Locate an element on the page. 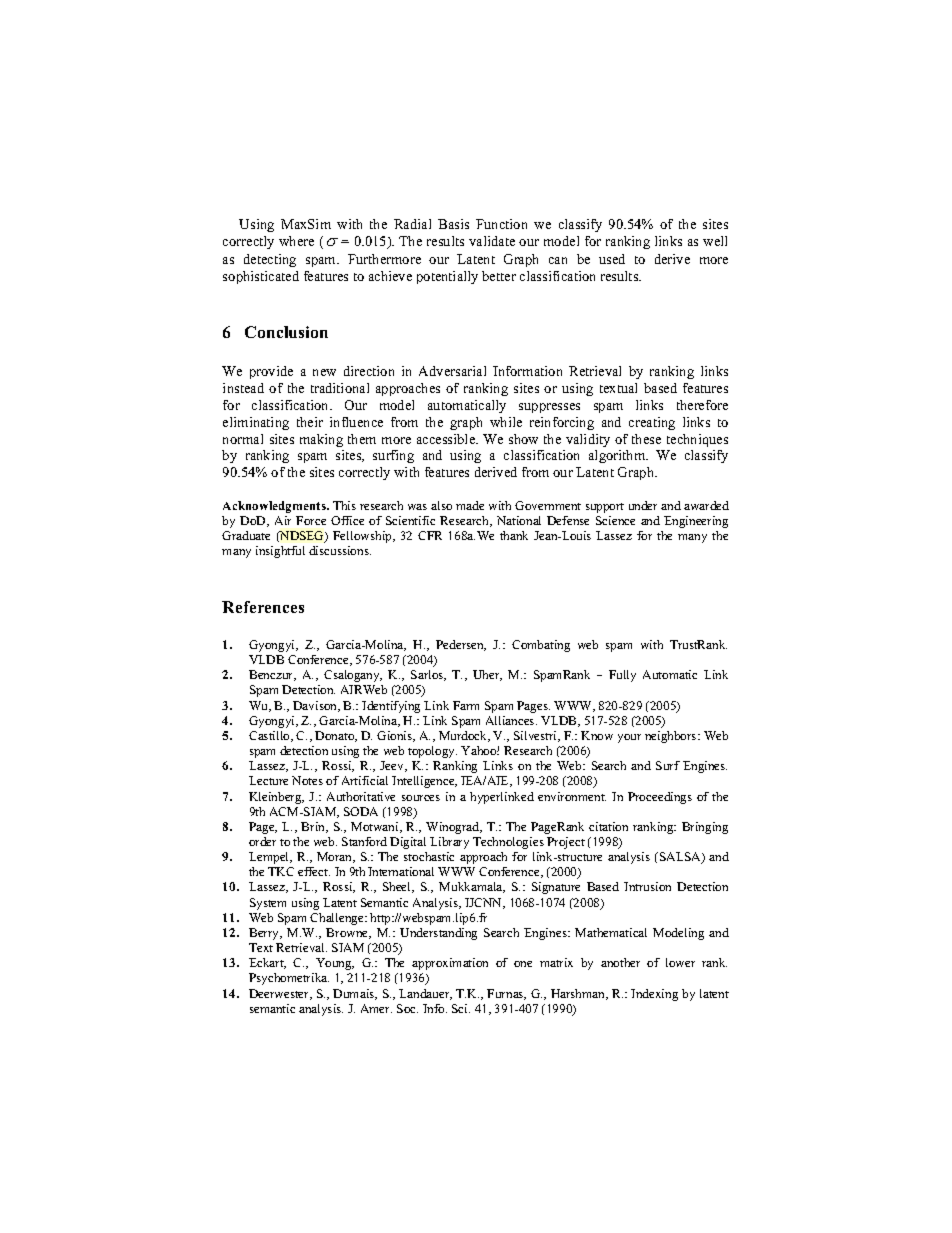  Furnas is located at coordinates (506, 994).
